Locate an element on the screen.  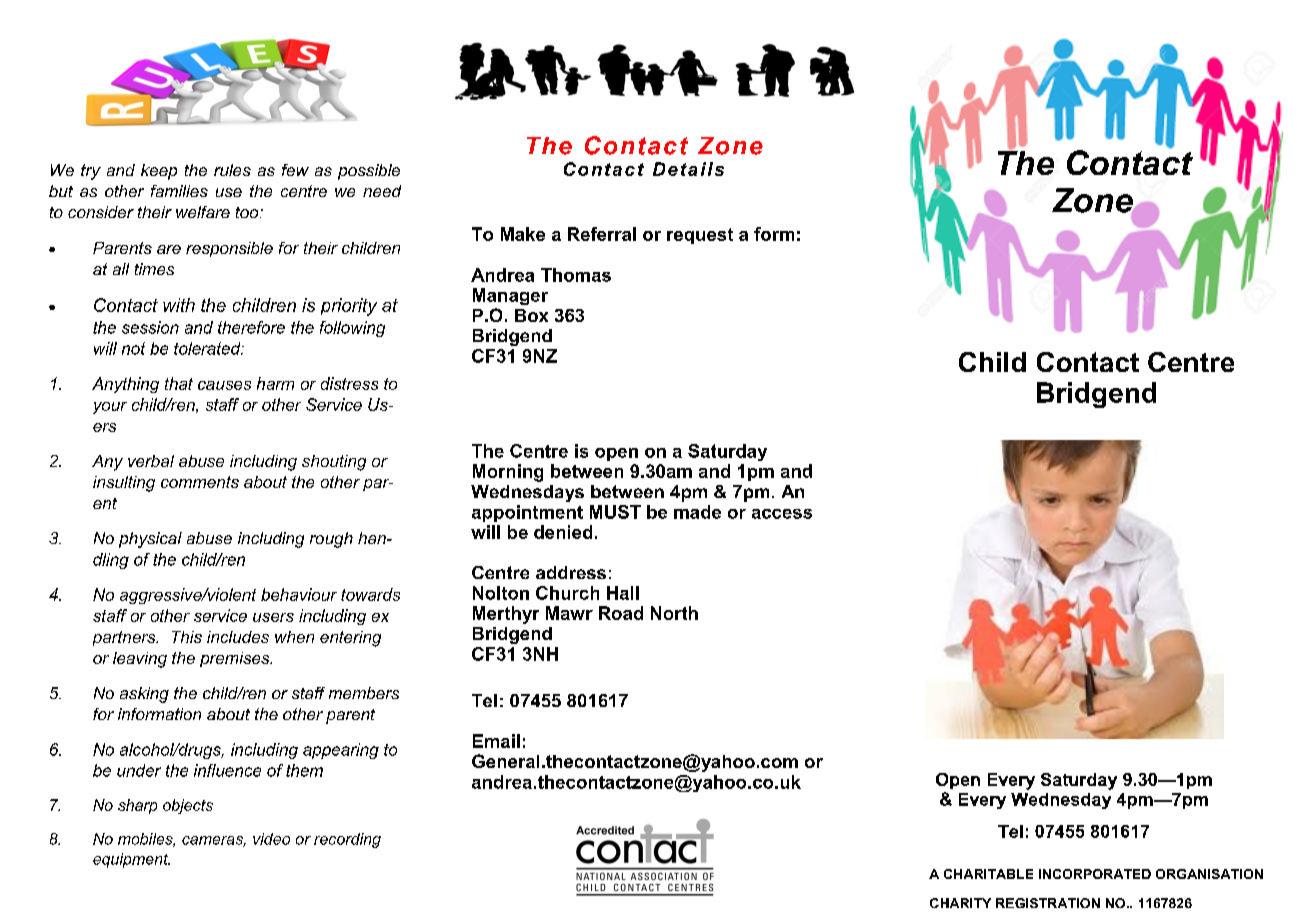
denied is located at coordinates (563, 532).
